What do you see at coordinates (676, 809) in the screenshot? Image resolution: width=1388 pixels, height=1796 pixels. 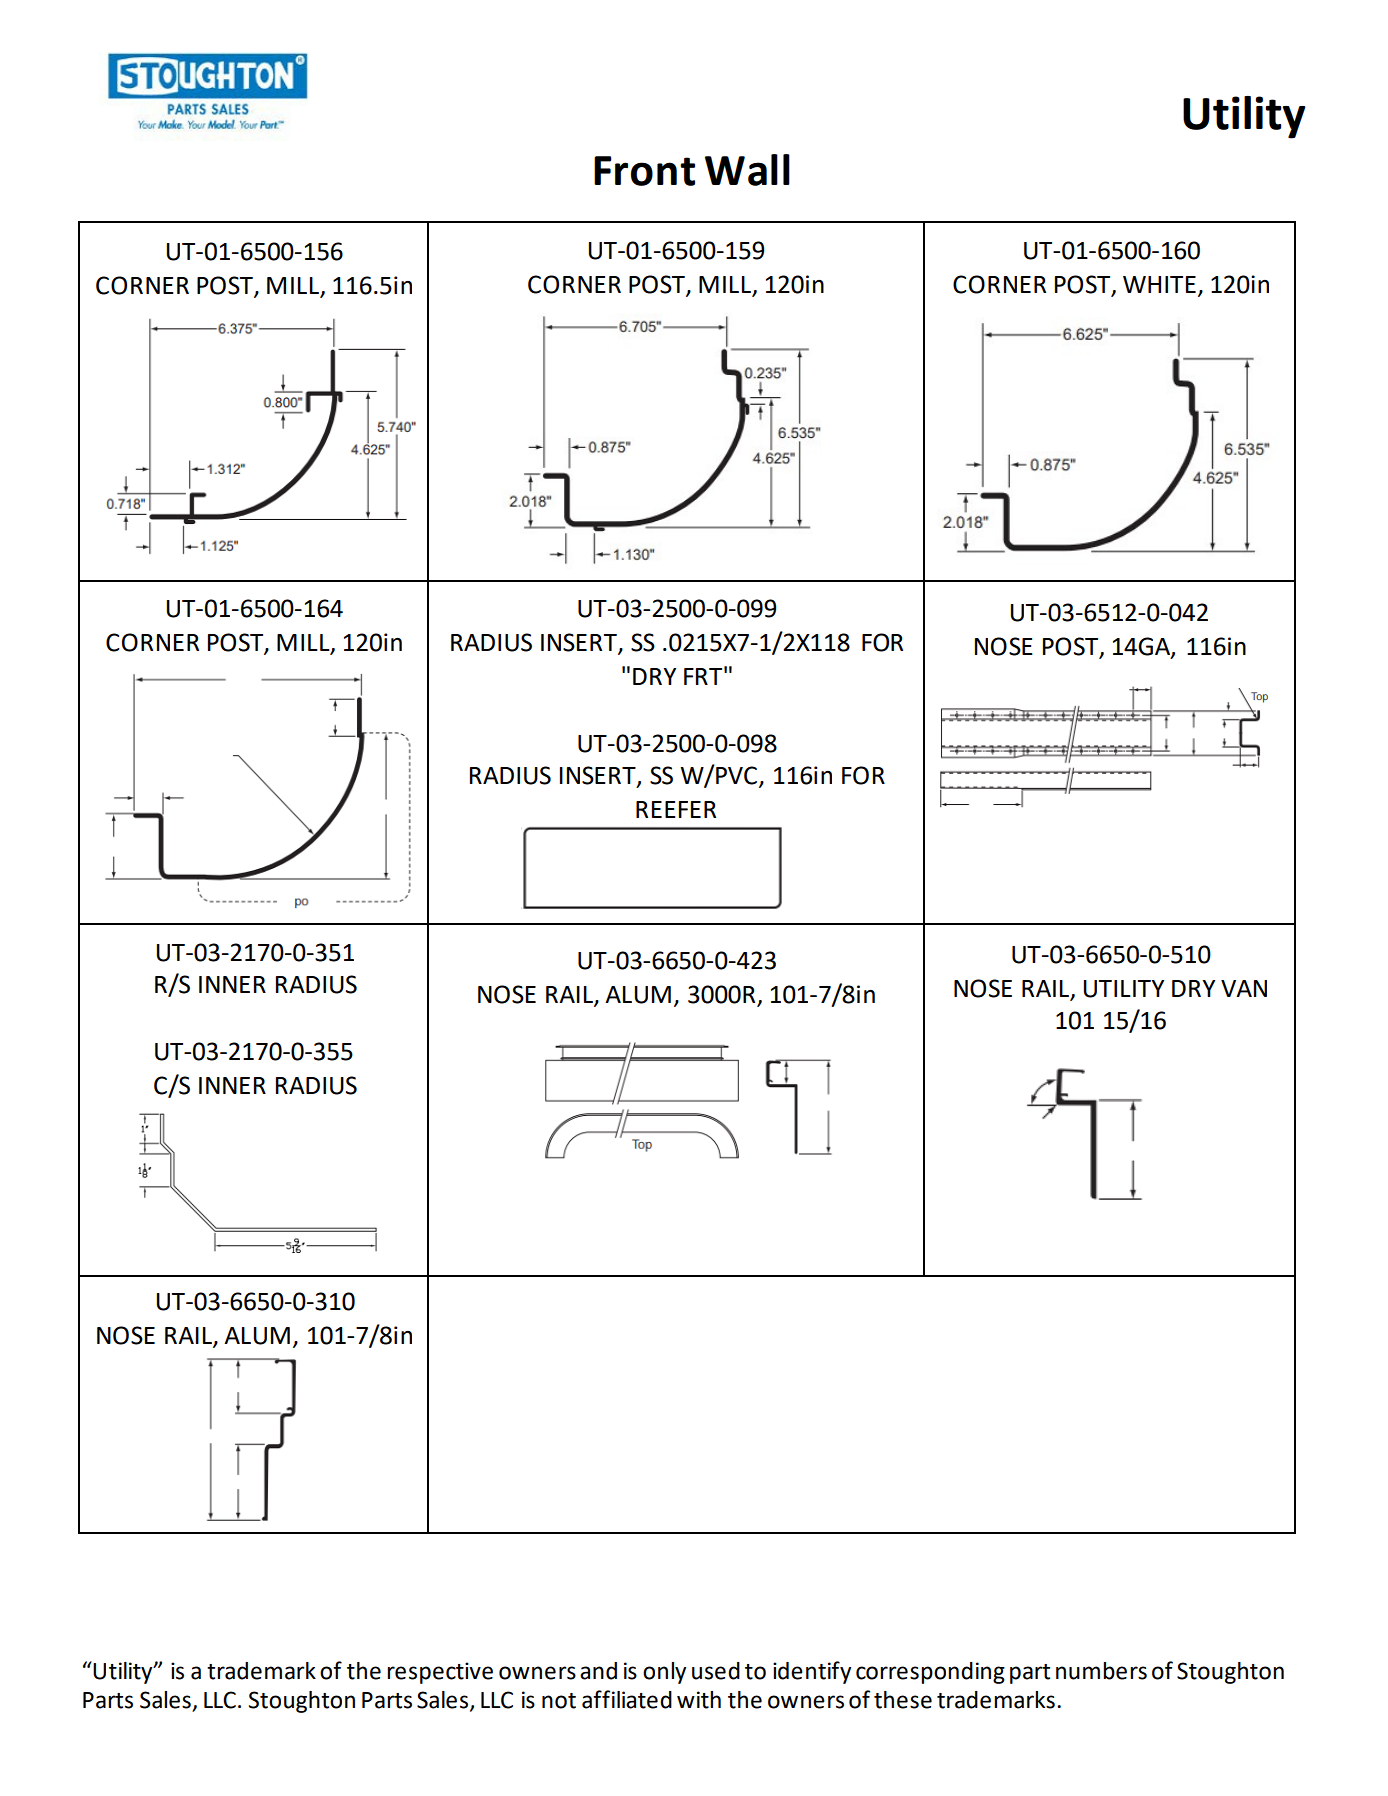 I see `REEFER` at bounding box center [676, 809].
